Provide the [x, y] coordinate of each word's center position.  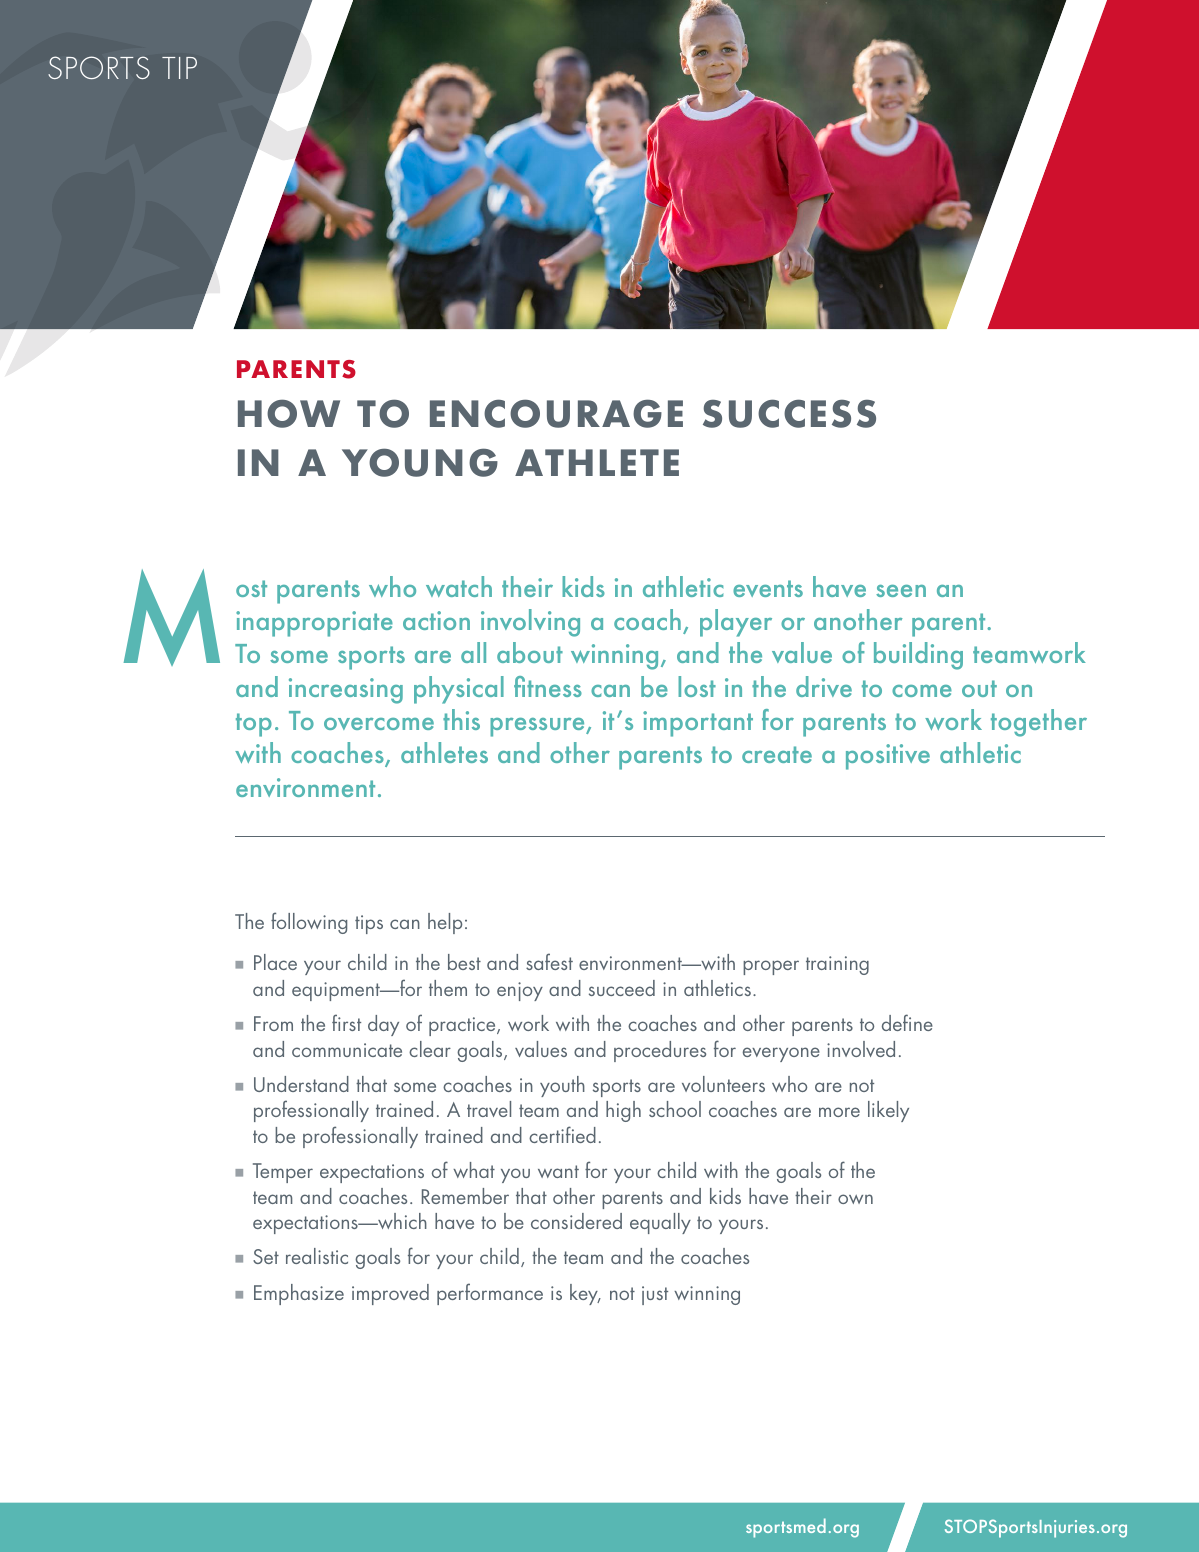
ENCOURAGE [556, 413]
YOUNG [420, 462]
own [855, 1199]
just [655, 1295]
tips [369, 924]
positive [888, 757]
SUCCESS [789, 413]
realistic [317, 1256]
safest [549, 961]
